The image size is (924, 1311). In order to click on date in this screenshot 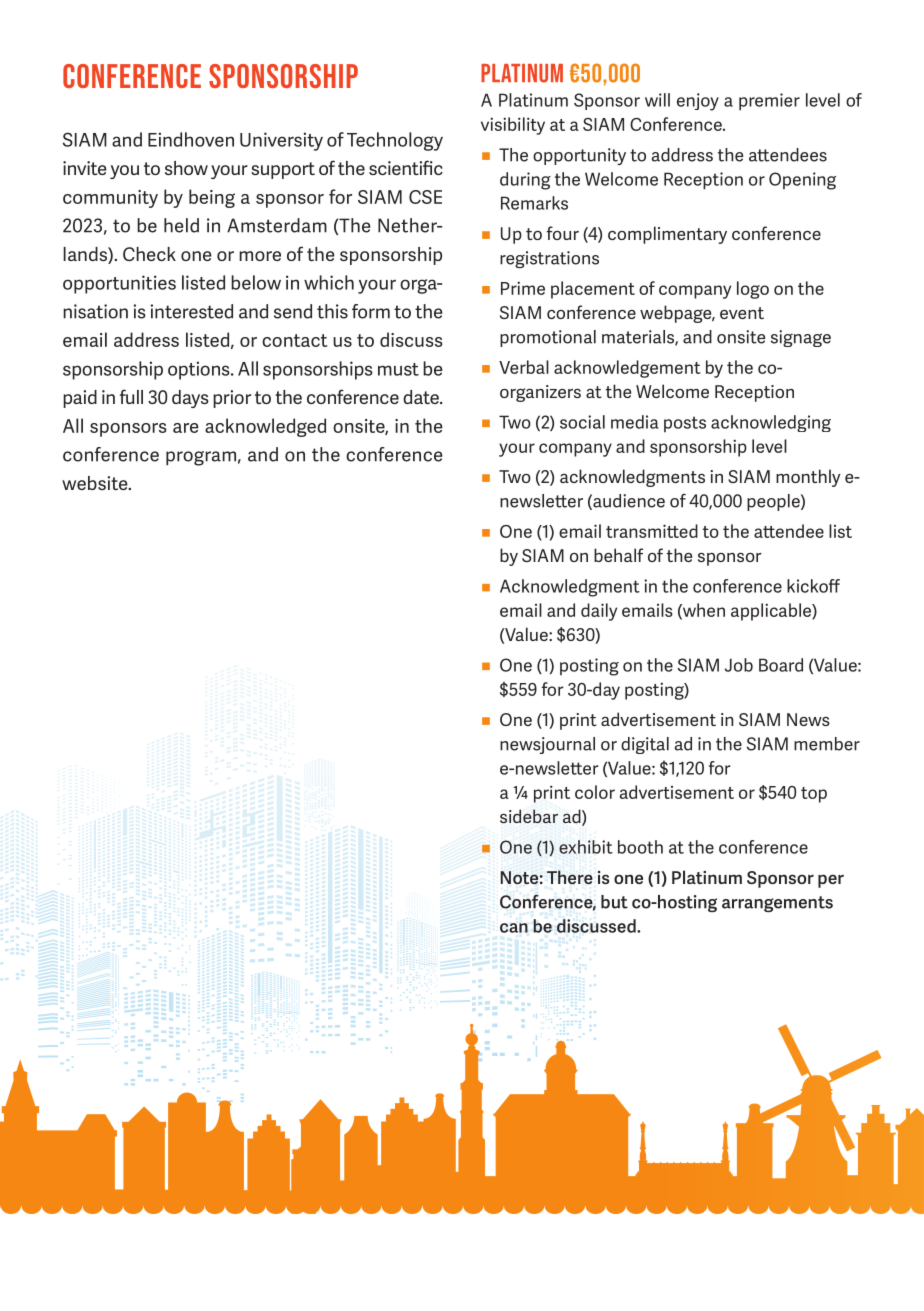, I will do `click(422, 397)`.
